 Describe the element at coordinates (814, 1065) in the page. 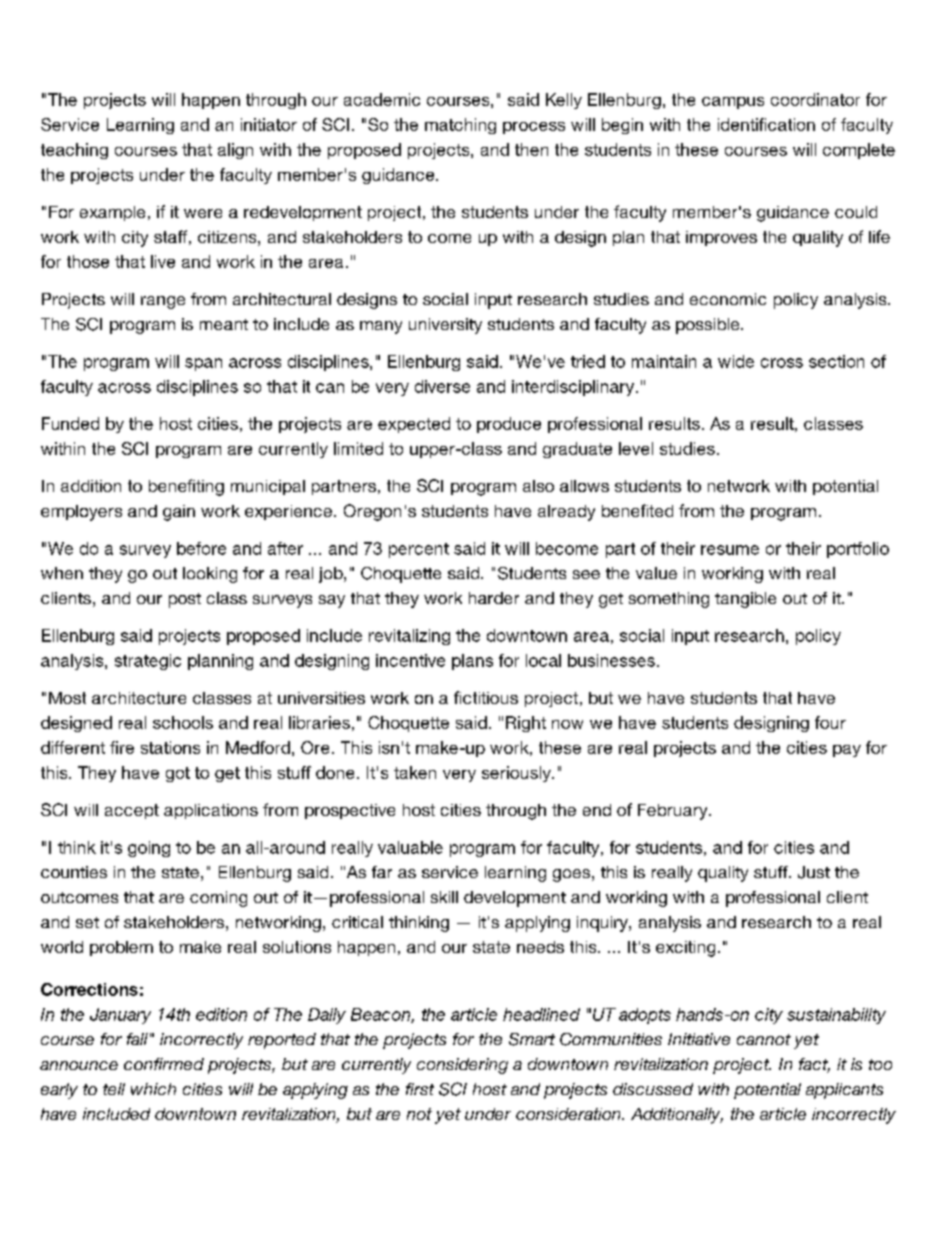

I see `fact` at that location.
